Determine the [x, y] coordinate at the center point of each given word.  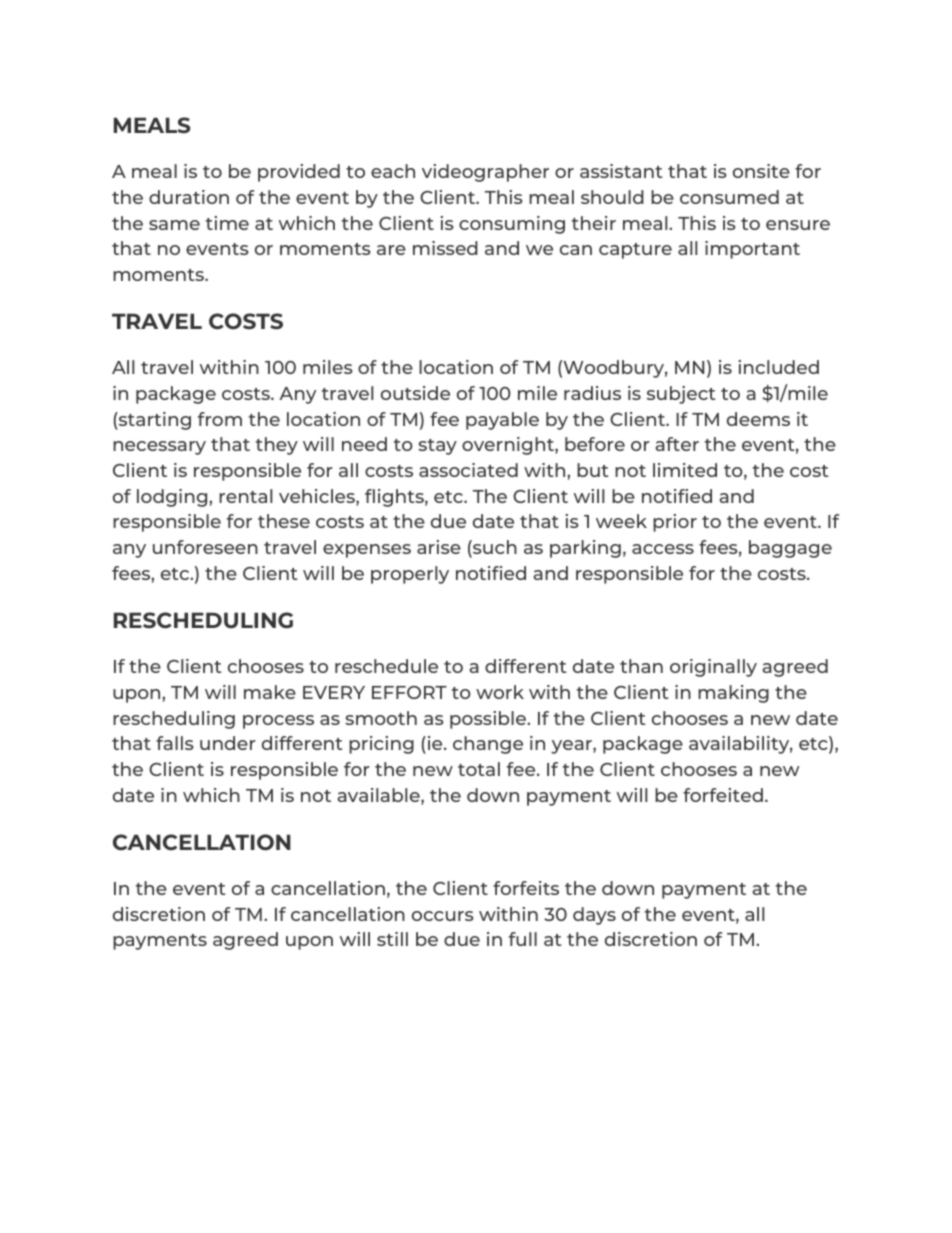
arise [439, 547]
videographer [485, 173]
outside [415, 393]
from [220, 419]
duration [189, 197]
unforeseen [205, 547]
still [392, 939]
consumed [729, 197]
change [488, 745]
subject [681, 395]
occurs [443, 916]
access [663, 549]
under [228, 743]
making [733, 694]
